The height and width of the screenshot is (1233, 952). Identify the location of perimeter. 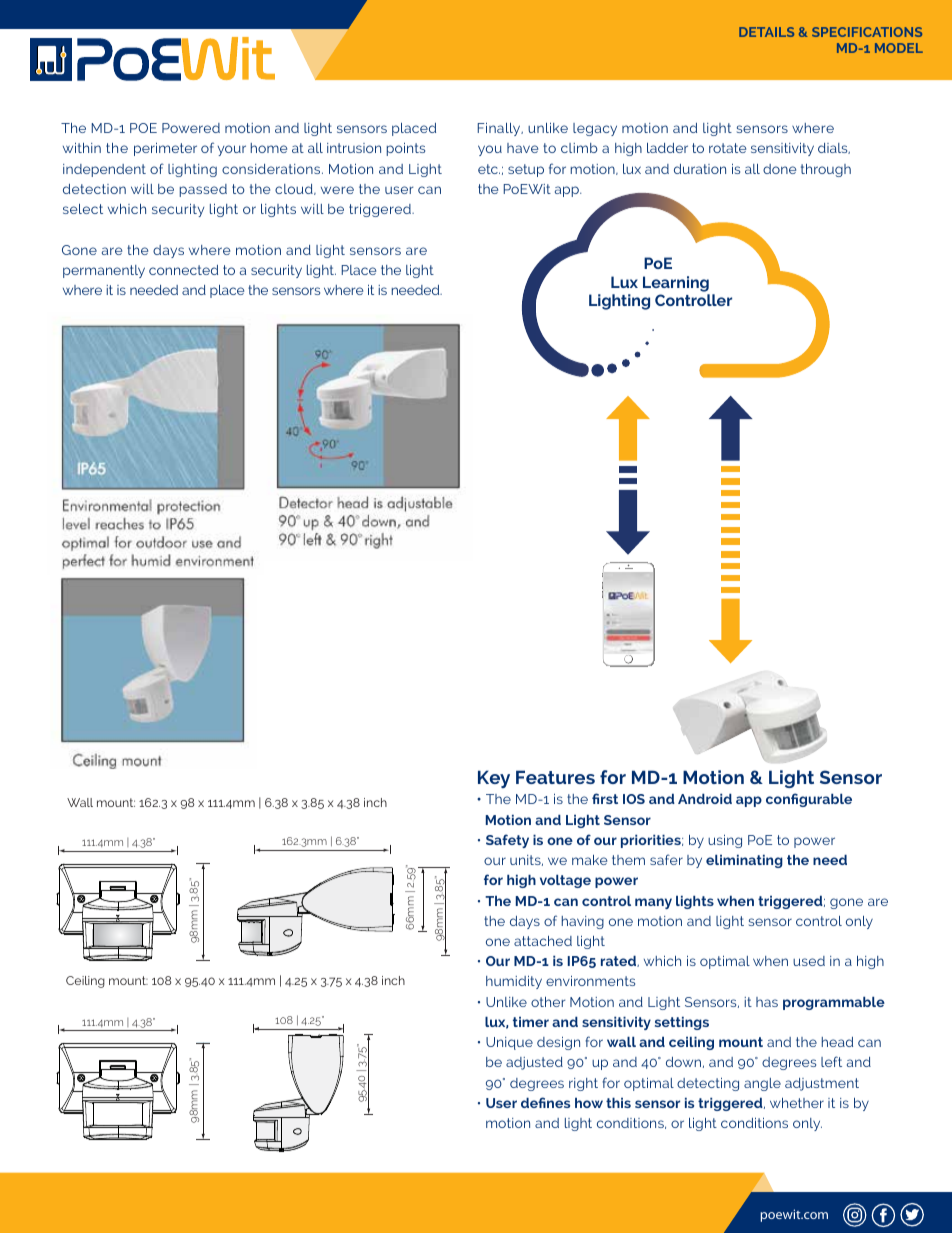
(165, 149).
